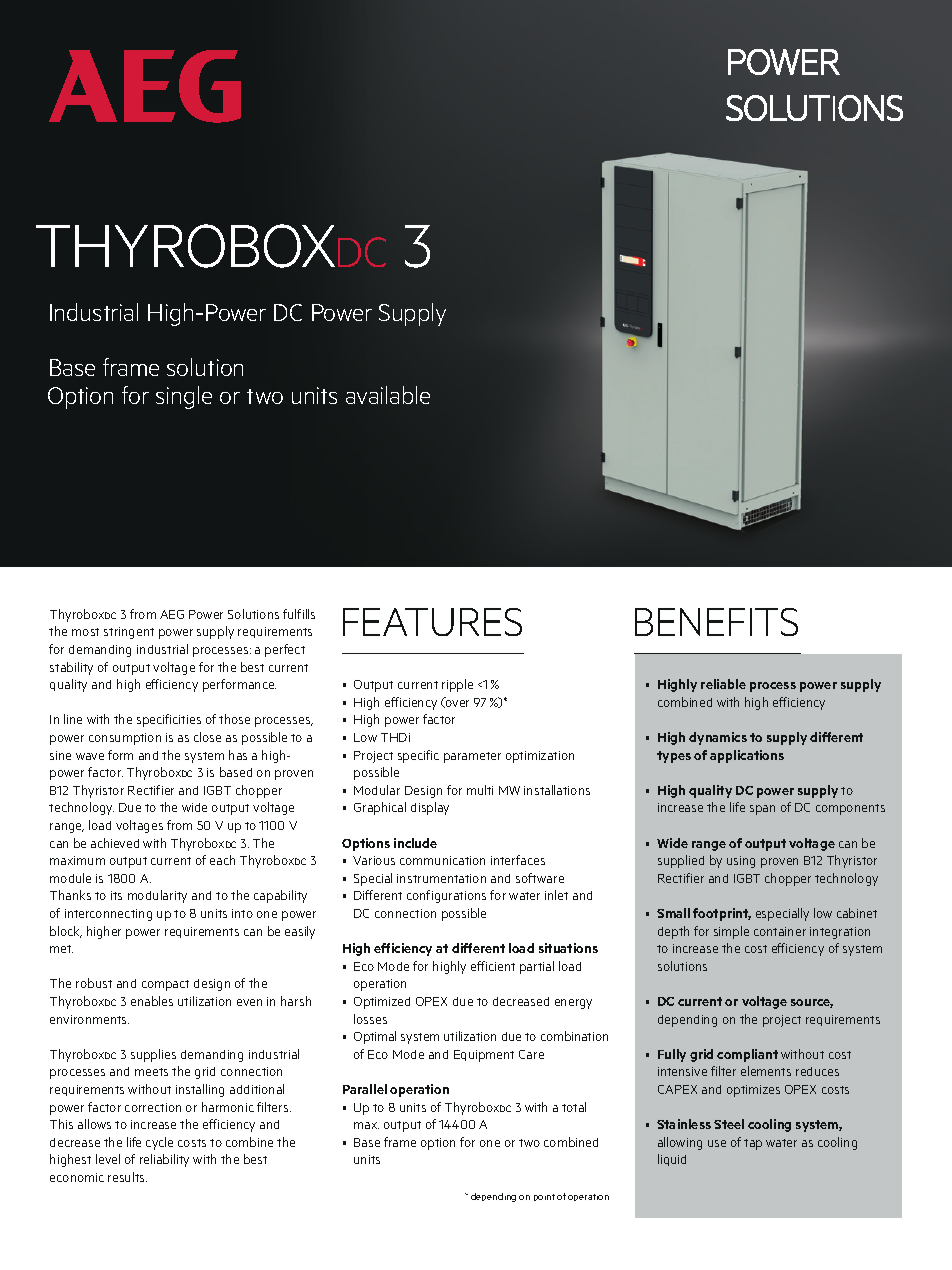 This screenshot has width=952, height=1270. Describe the element at coordinates (184, 397) in the screenshot. I see `single` at that location.
